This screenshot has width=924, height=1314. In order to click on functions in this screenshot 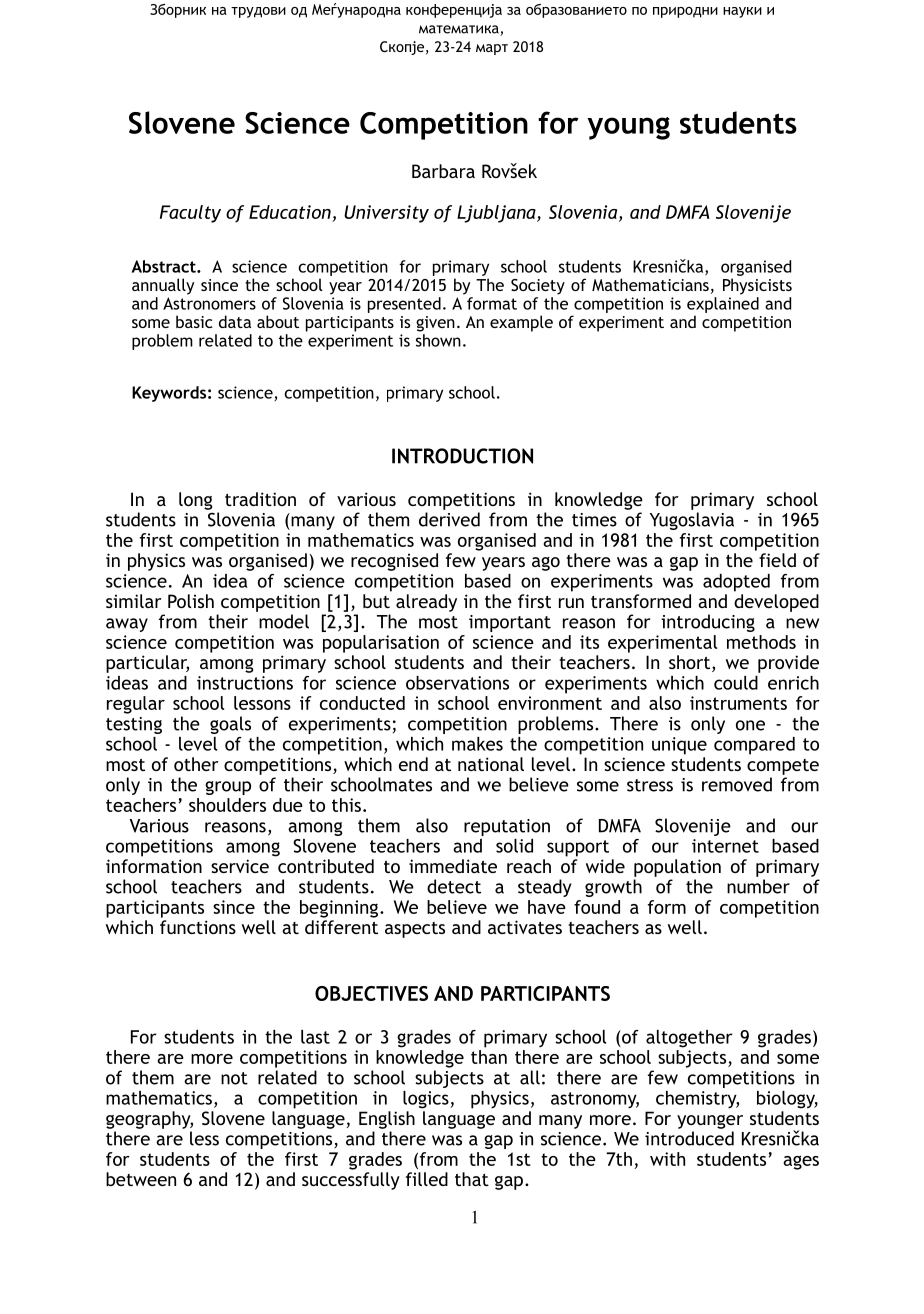, I will do `click(198, 927)`.
